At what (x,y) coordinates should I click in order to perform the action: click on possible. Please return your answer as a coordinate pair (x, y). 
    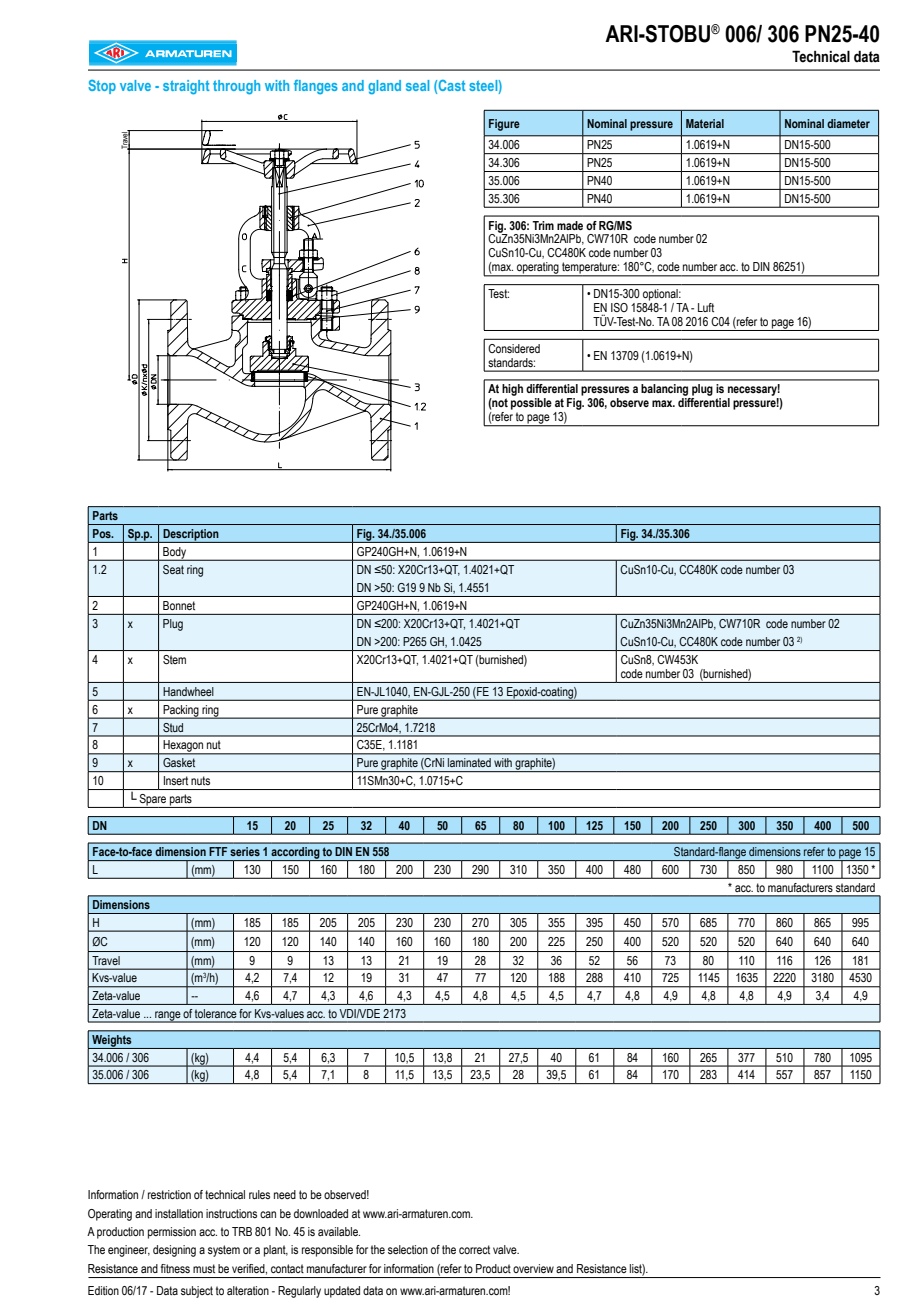
    Looking at the image, I should click on (531, 404).
